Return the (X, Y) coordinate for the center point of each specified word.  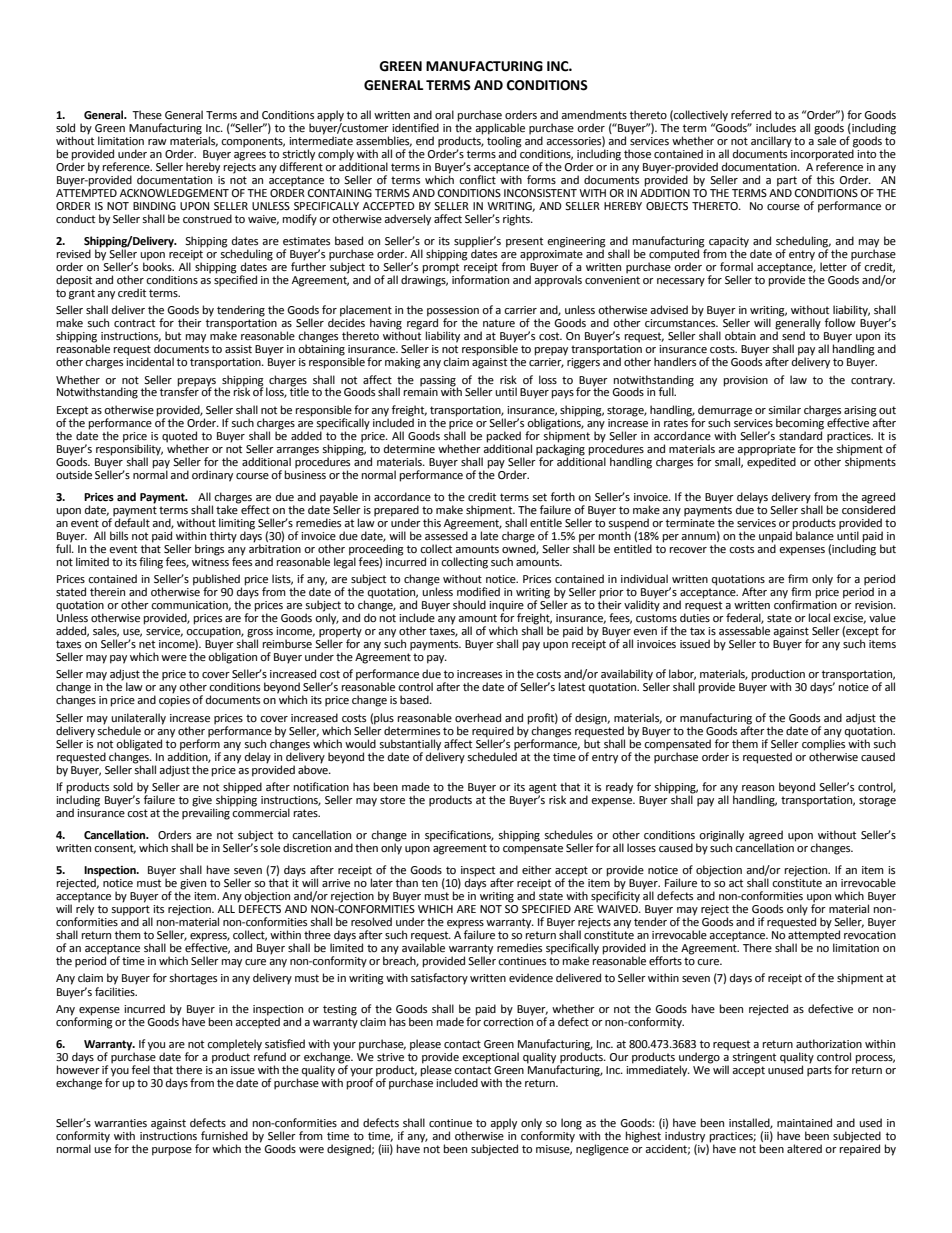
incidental (150, 361)
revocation (870, 934)
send (793, 335)
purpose (172, 1151)
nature (499, 323)
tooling (504, 142)
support (132, 911)
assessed (446, 535)
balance (815, 535)
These (147, 115)
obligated (139, 745)
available (423, 947)
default (132, 522)
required (493, 732)
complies (823, 744)
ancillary (771, 142)
